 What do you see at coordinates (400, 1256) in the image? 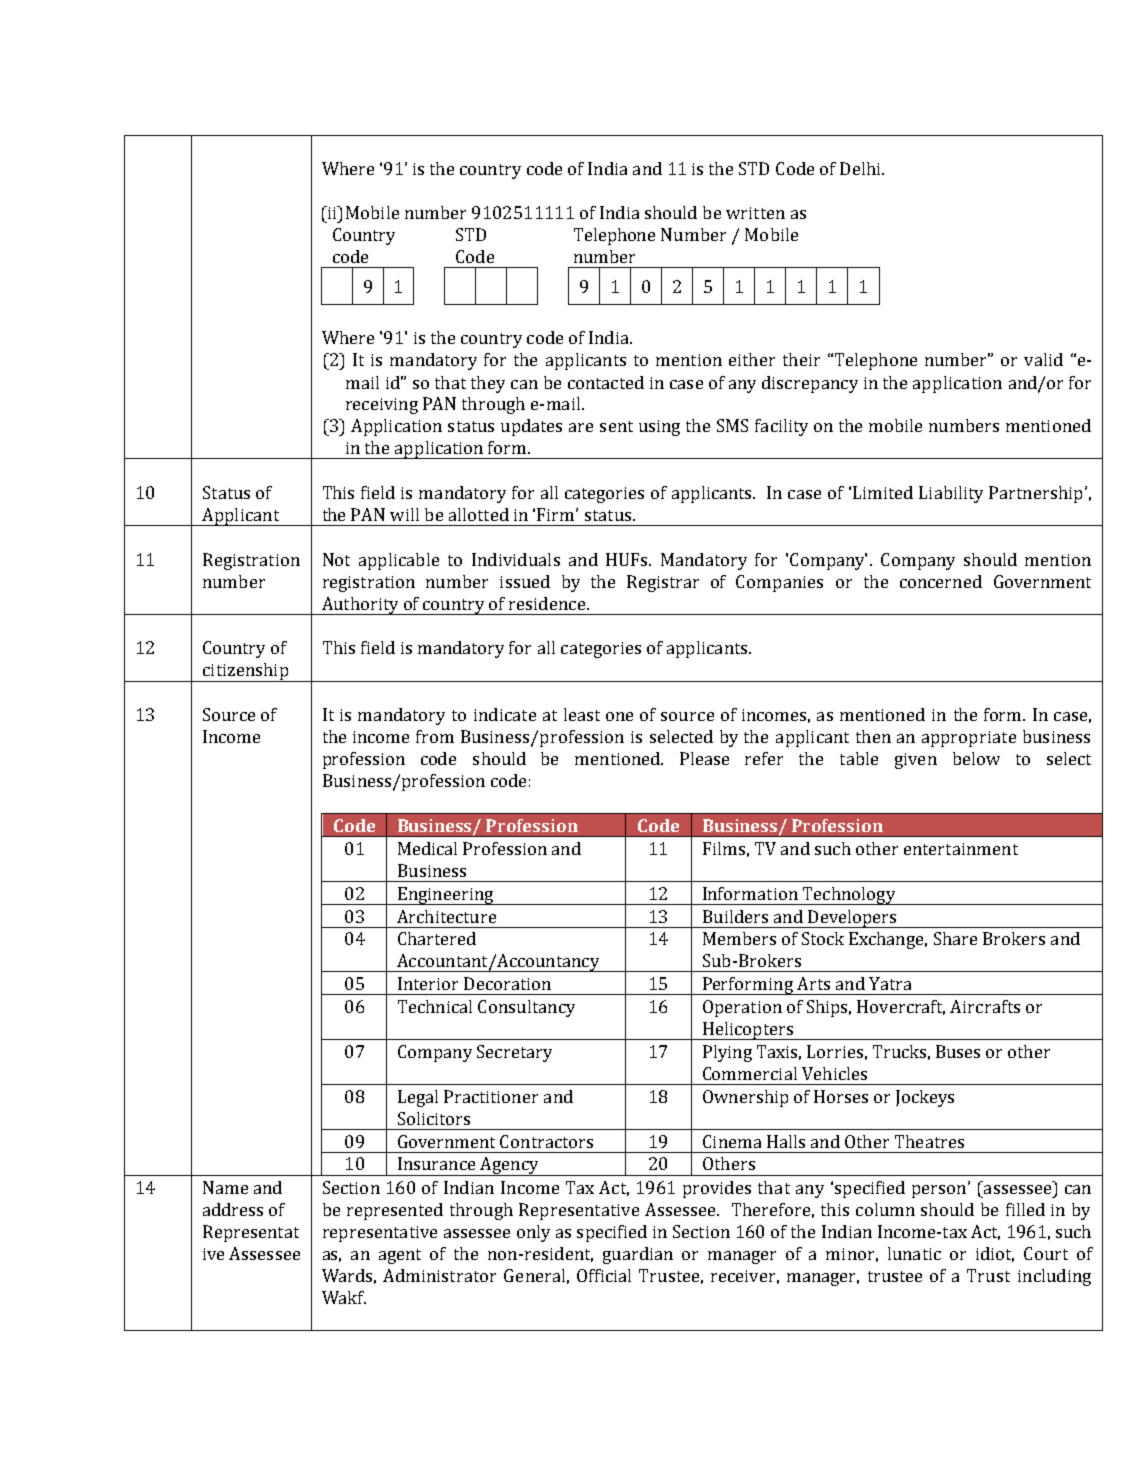
I see `agent` at bounding box center [400, 1256].
